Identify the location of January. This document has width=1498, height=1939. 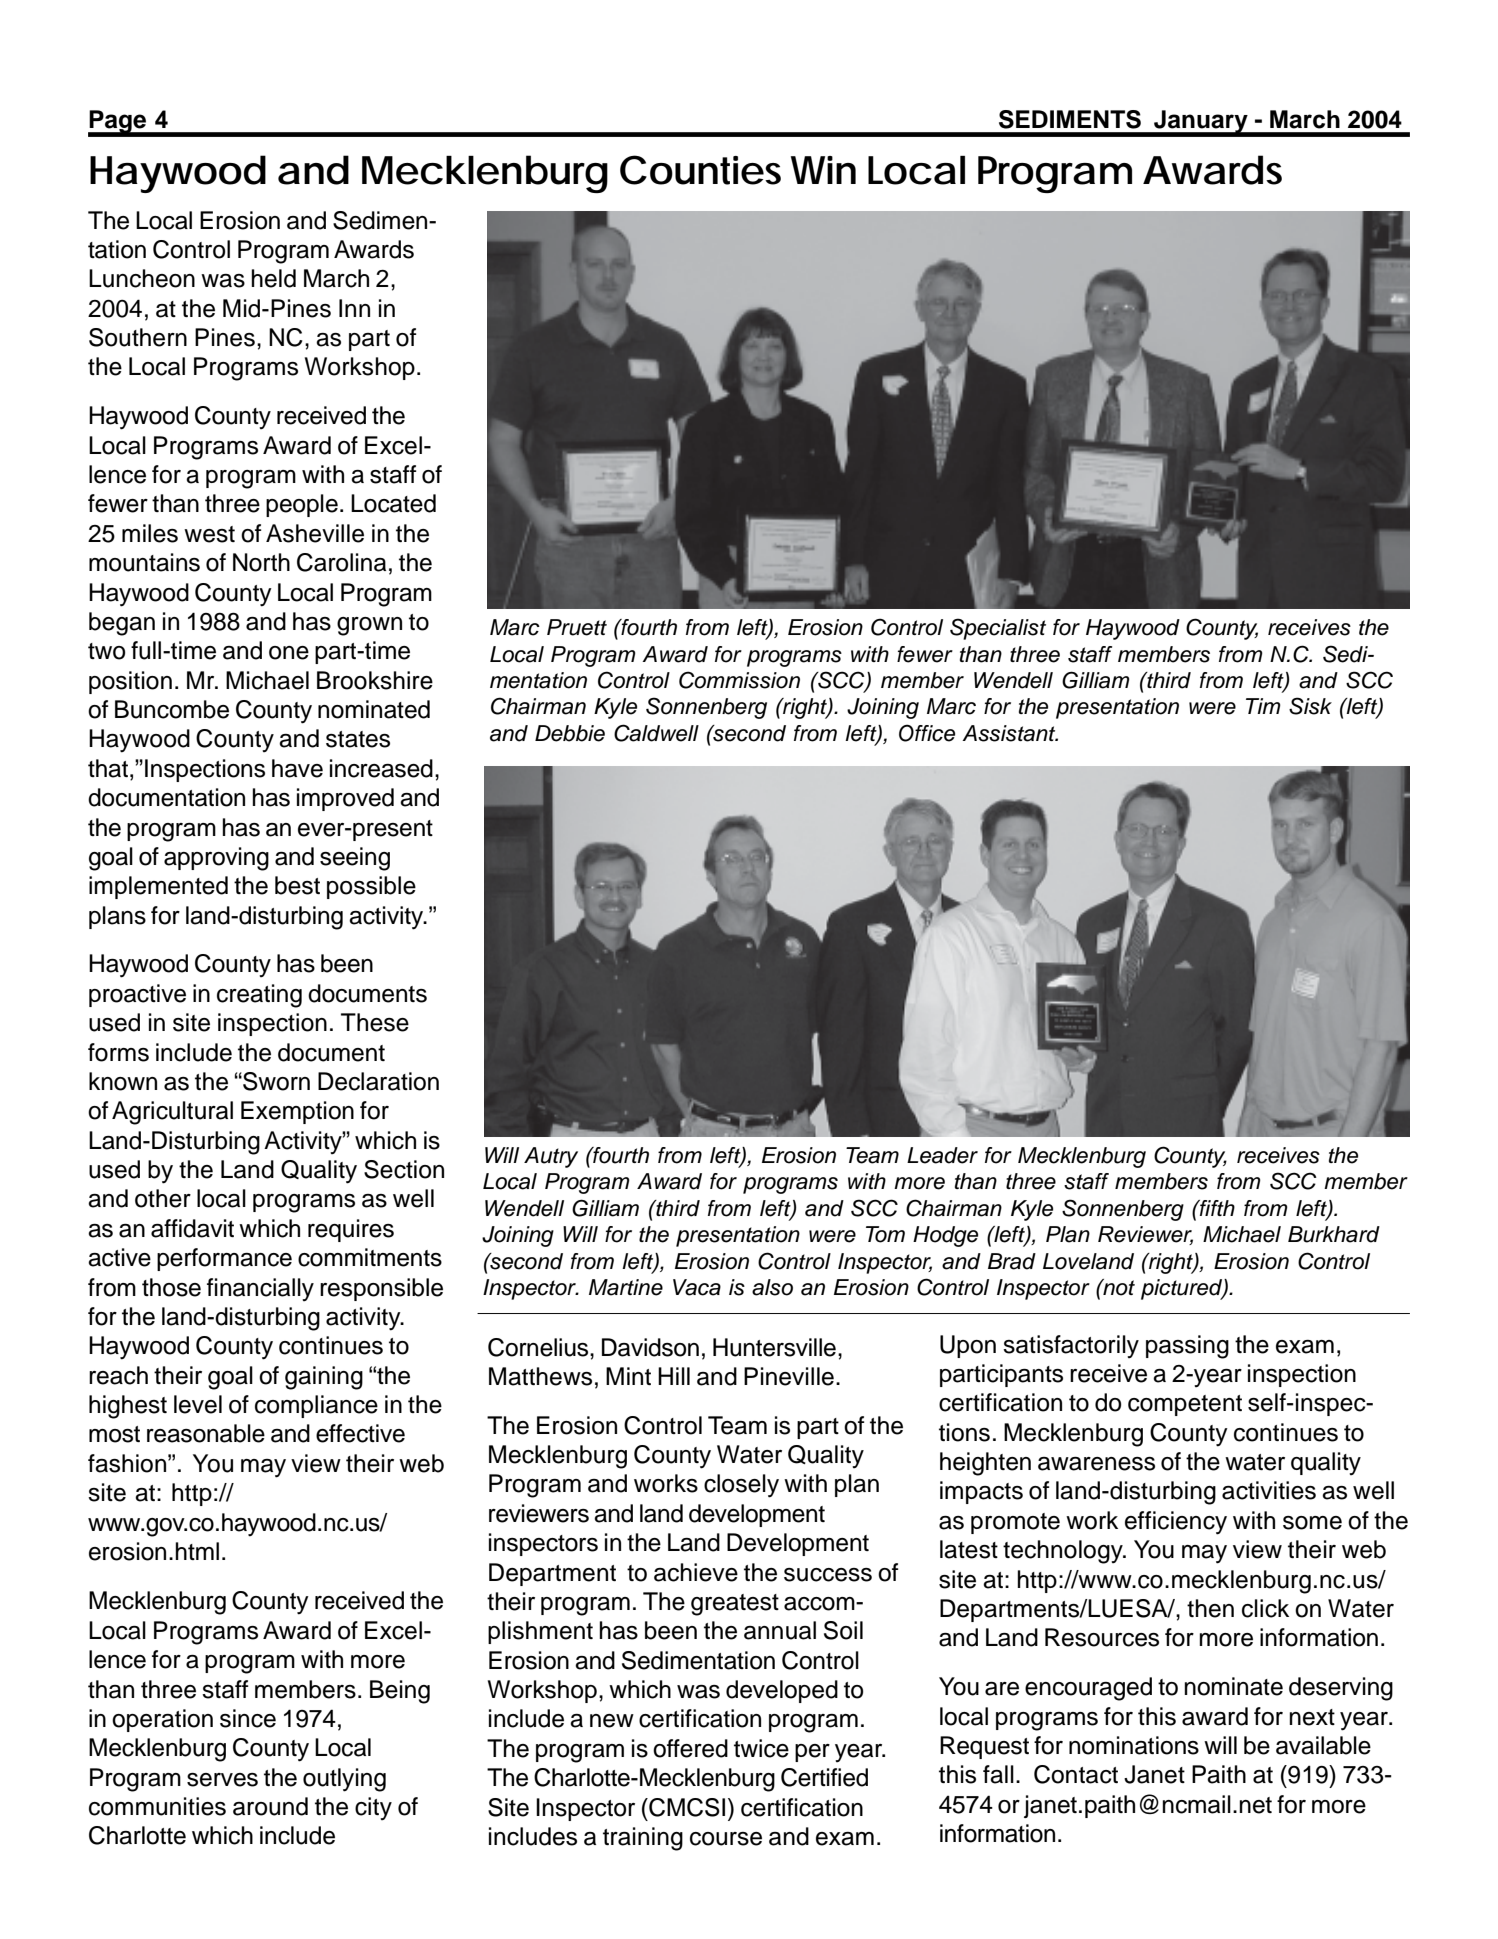
(1201, 123).
